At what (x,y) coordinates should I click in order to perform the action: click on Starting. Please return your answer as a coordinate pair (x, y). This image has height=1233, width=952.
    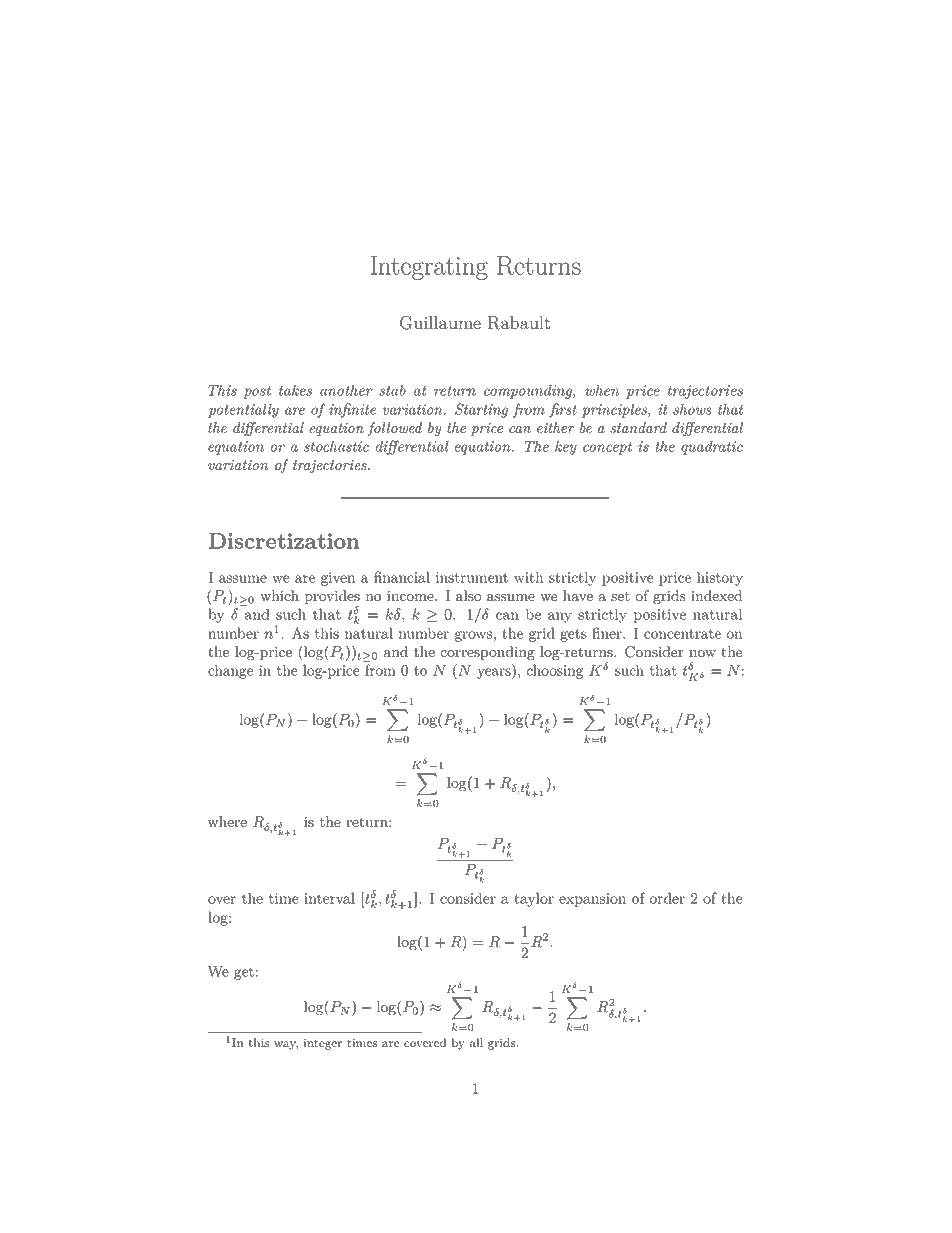
    Looking at the image, I should click on (481, 410).
